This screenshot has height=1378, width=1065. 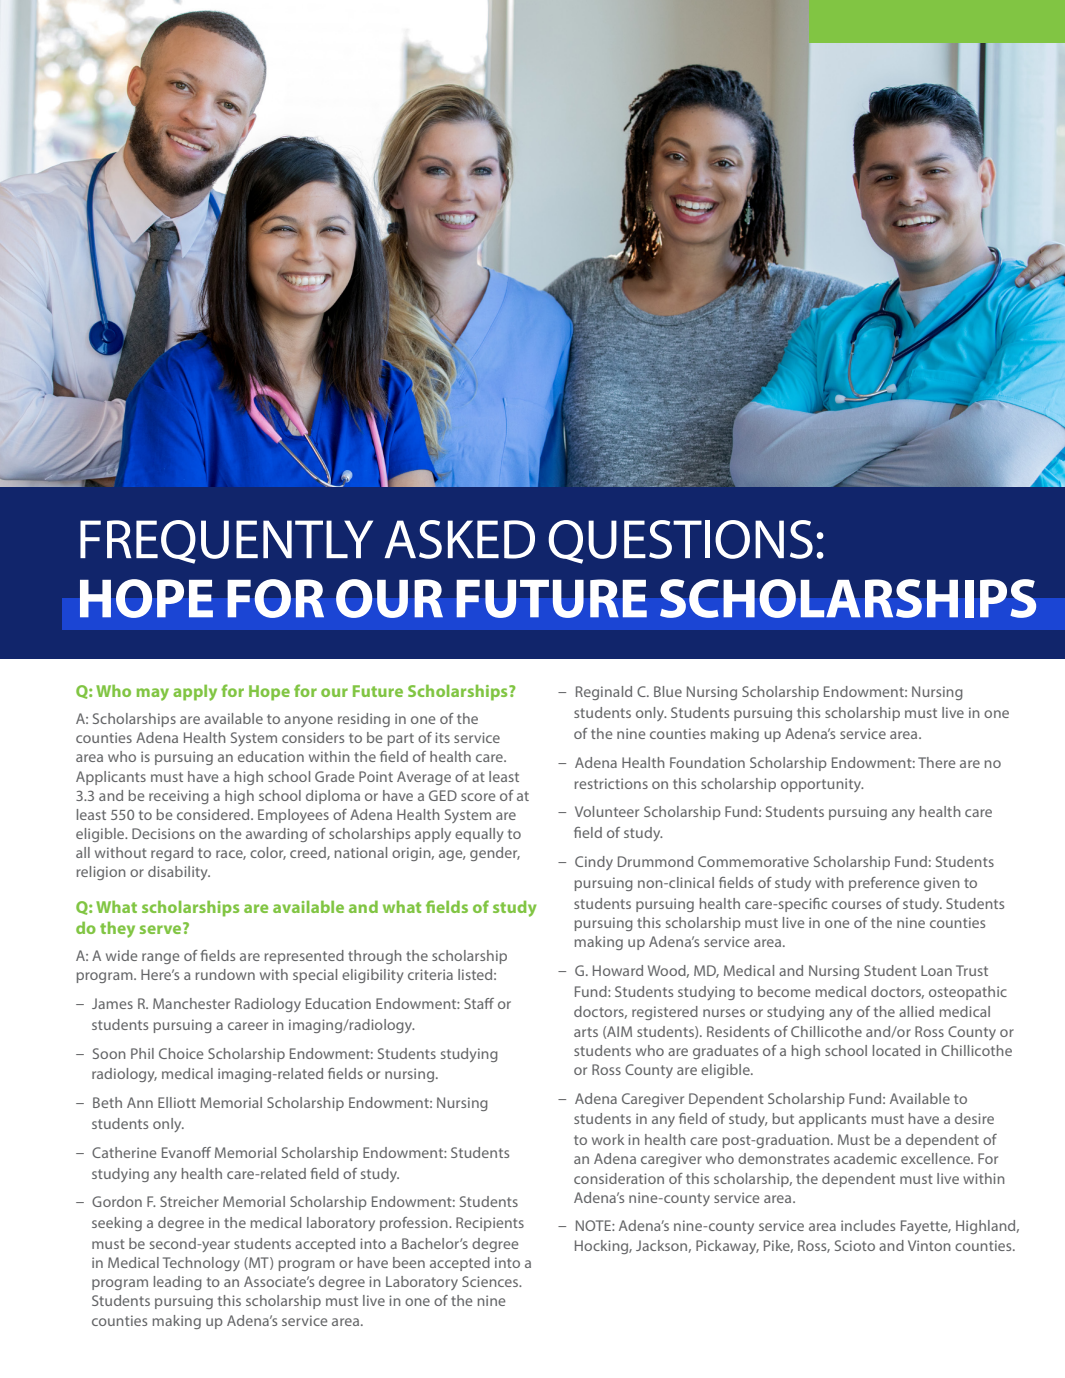 What do you see at coordinates (179, 797) in the screenshot?
I see `receiving` at bounding box center [179, 797].
